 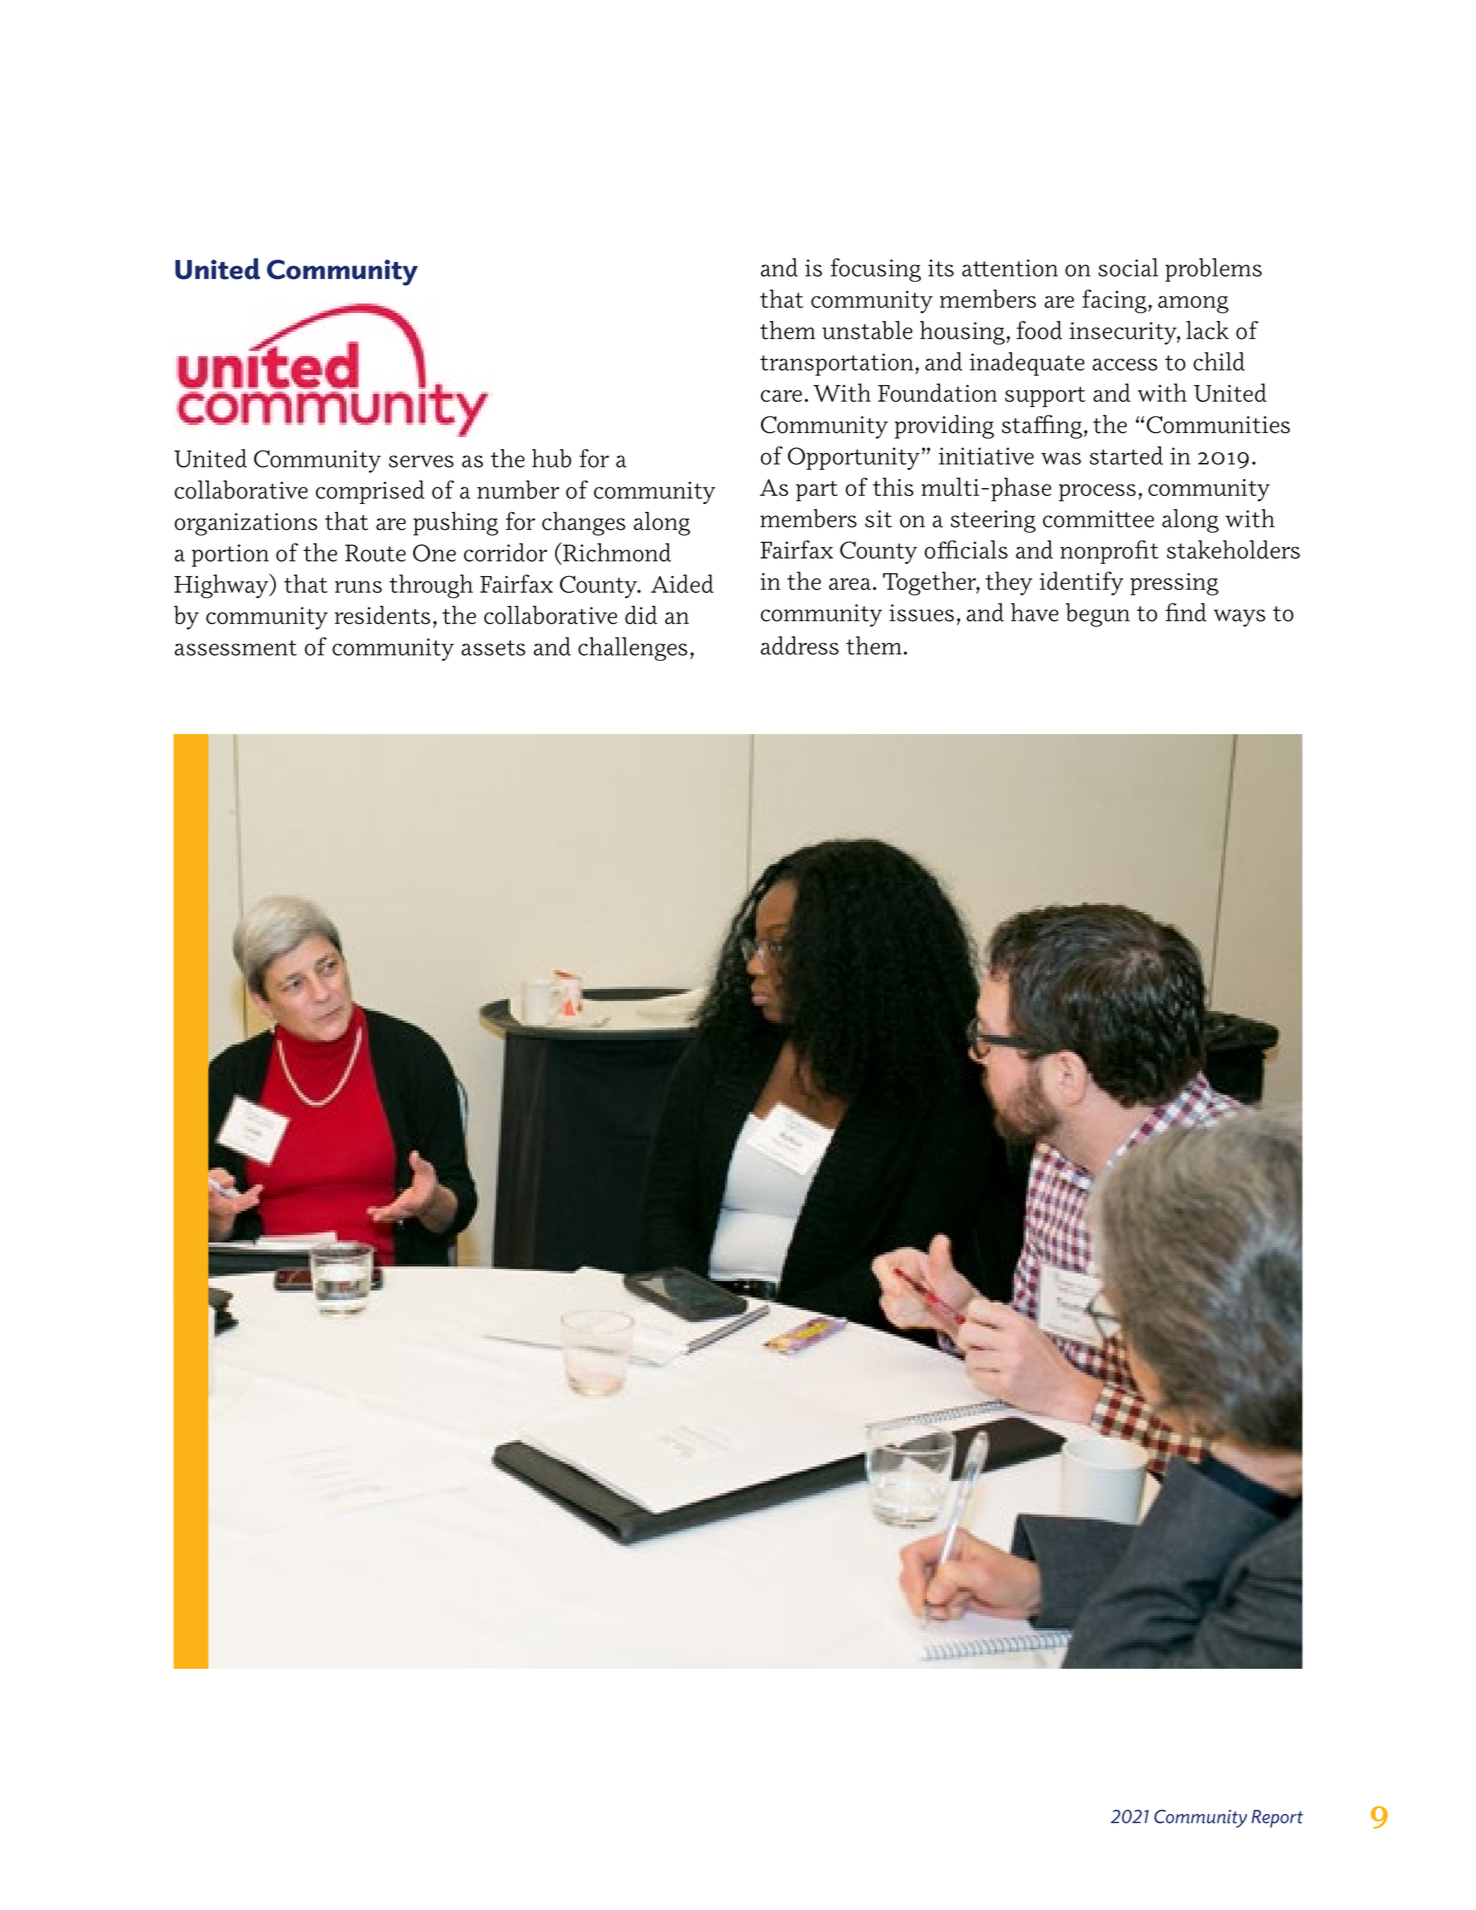 I want to click on Report, so click(x=1277, y=1819).
